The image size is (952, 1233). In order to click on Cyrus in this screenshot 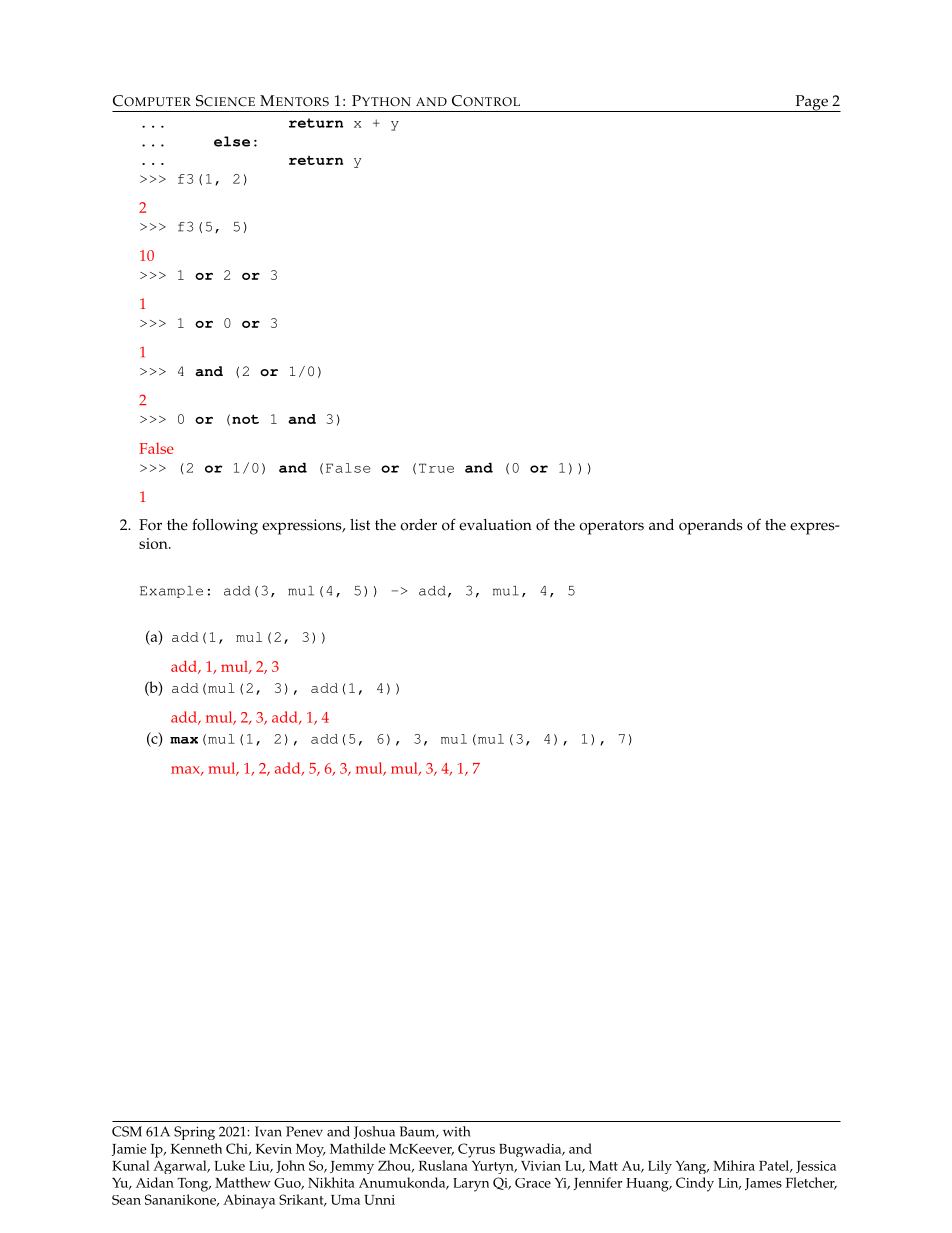, I will do `click(476, 1150)`.
